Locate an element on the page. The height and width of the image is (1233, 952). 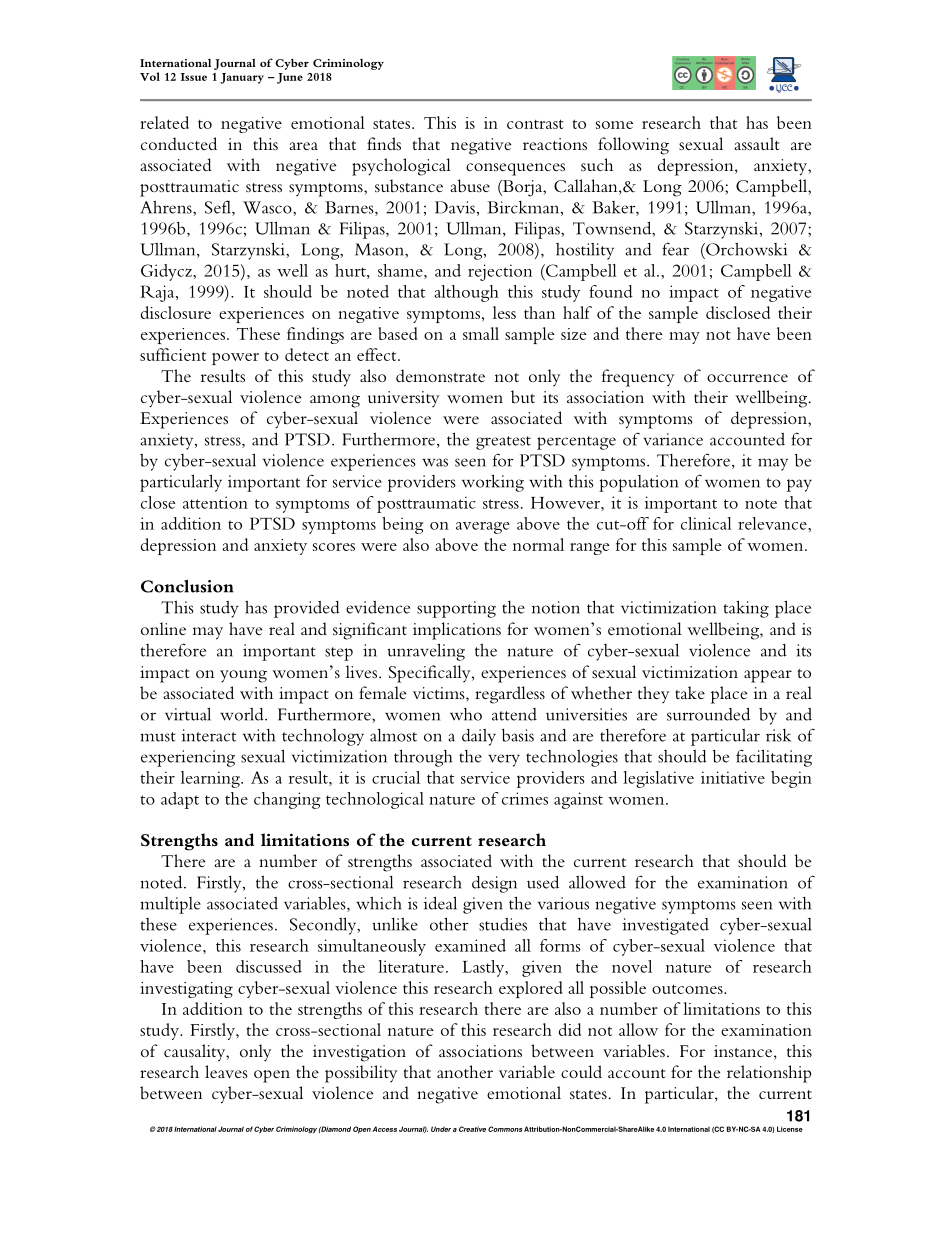
Conclusion is located at coordinates (187, 586).
